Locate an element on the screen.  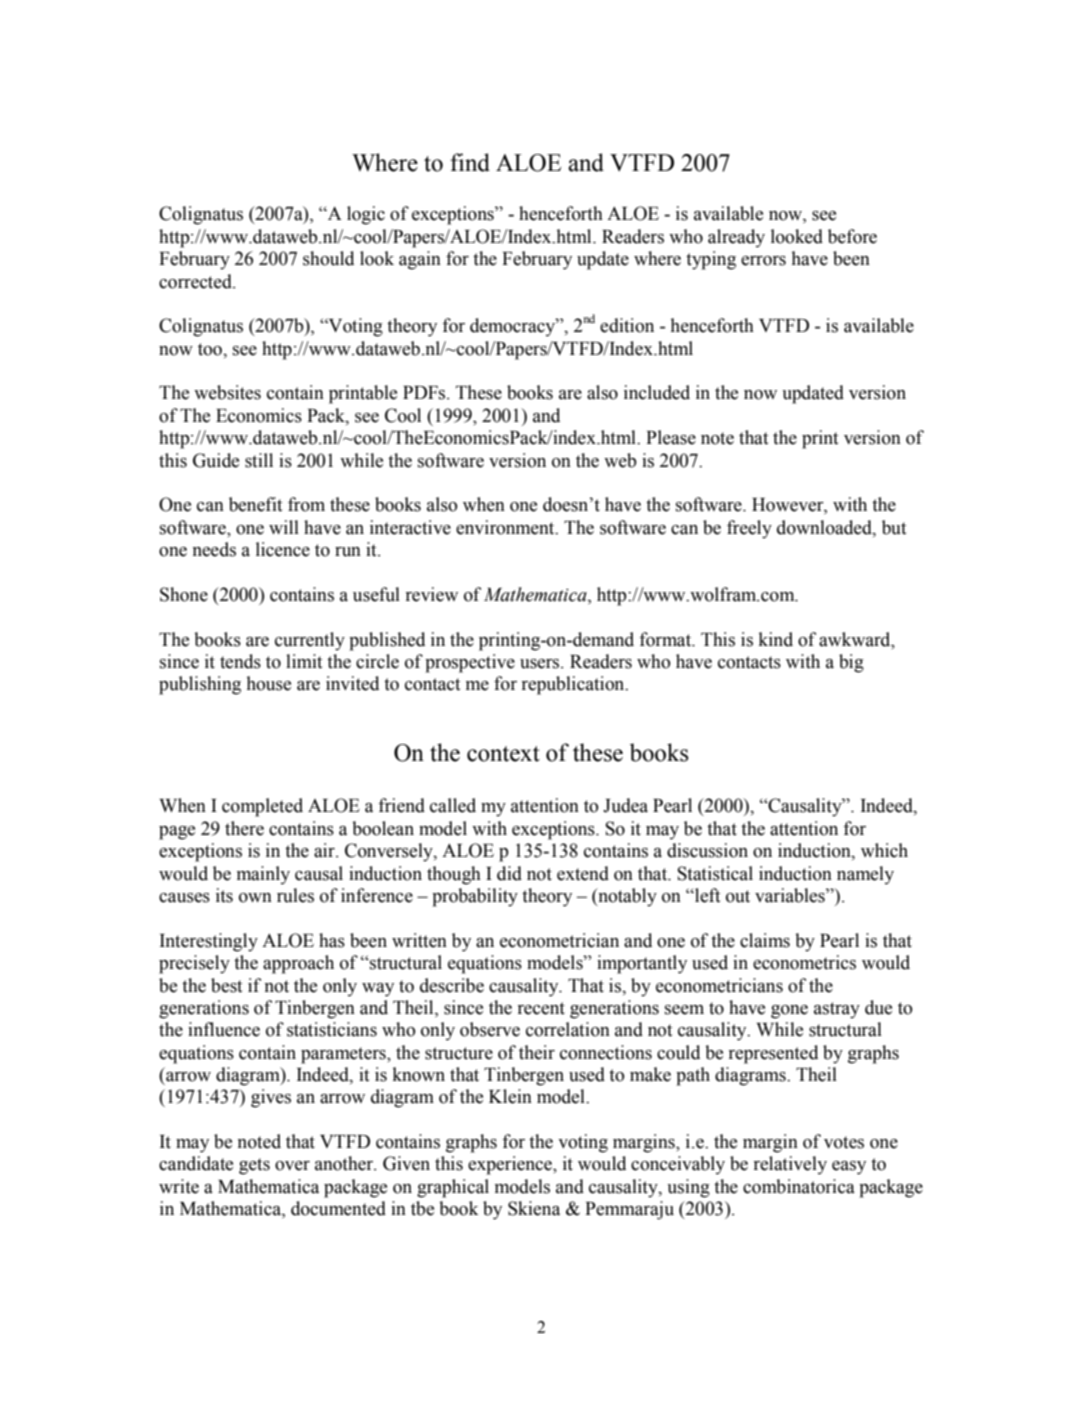
Interestingly is located at coordinates (209, 942).
